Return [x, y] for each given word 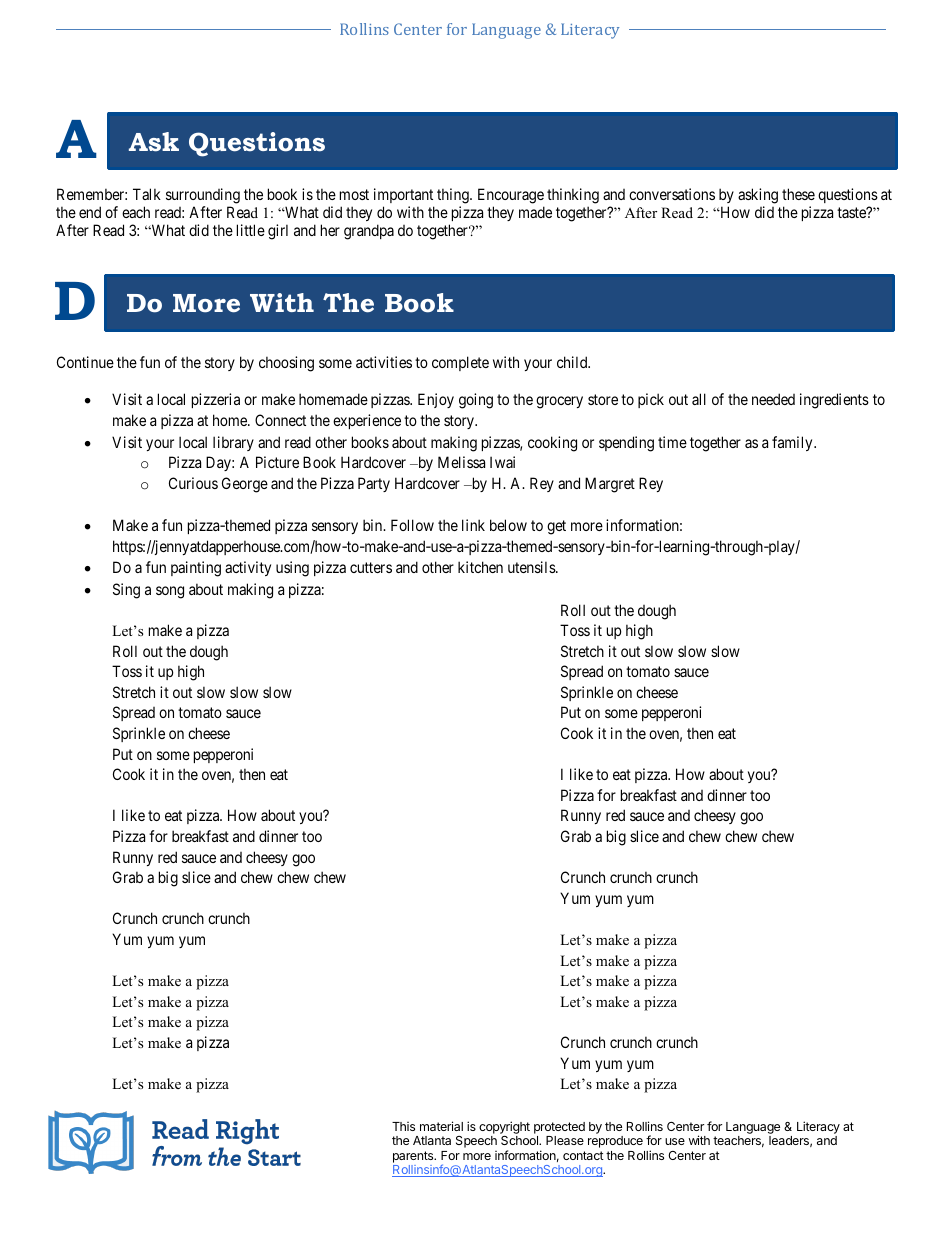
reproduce [615, 1142]
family [793, 443]
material [441, 1126]
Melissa [461, 462]
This [403, 1126]
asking [758, 197]
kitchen [480, 567]
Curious [193, 483]
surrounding [203, 197]
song [170, 592]
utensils [532, 567]
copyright [504, 1129]
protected [559, 1129]
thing [454, 197]
